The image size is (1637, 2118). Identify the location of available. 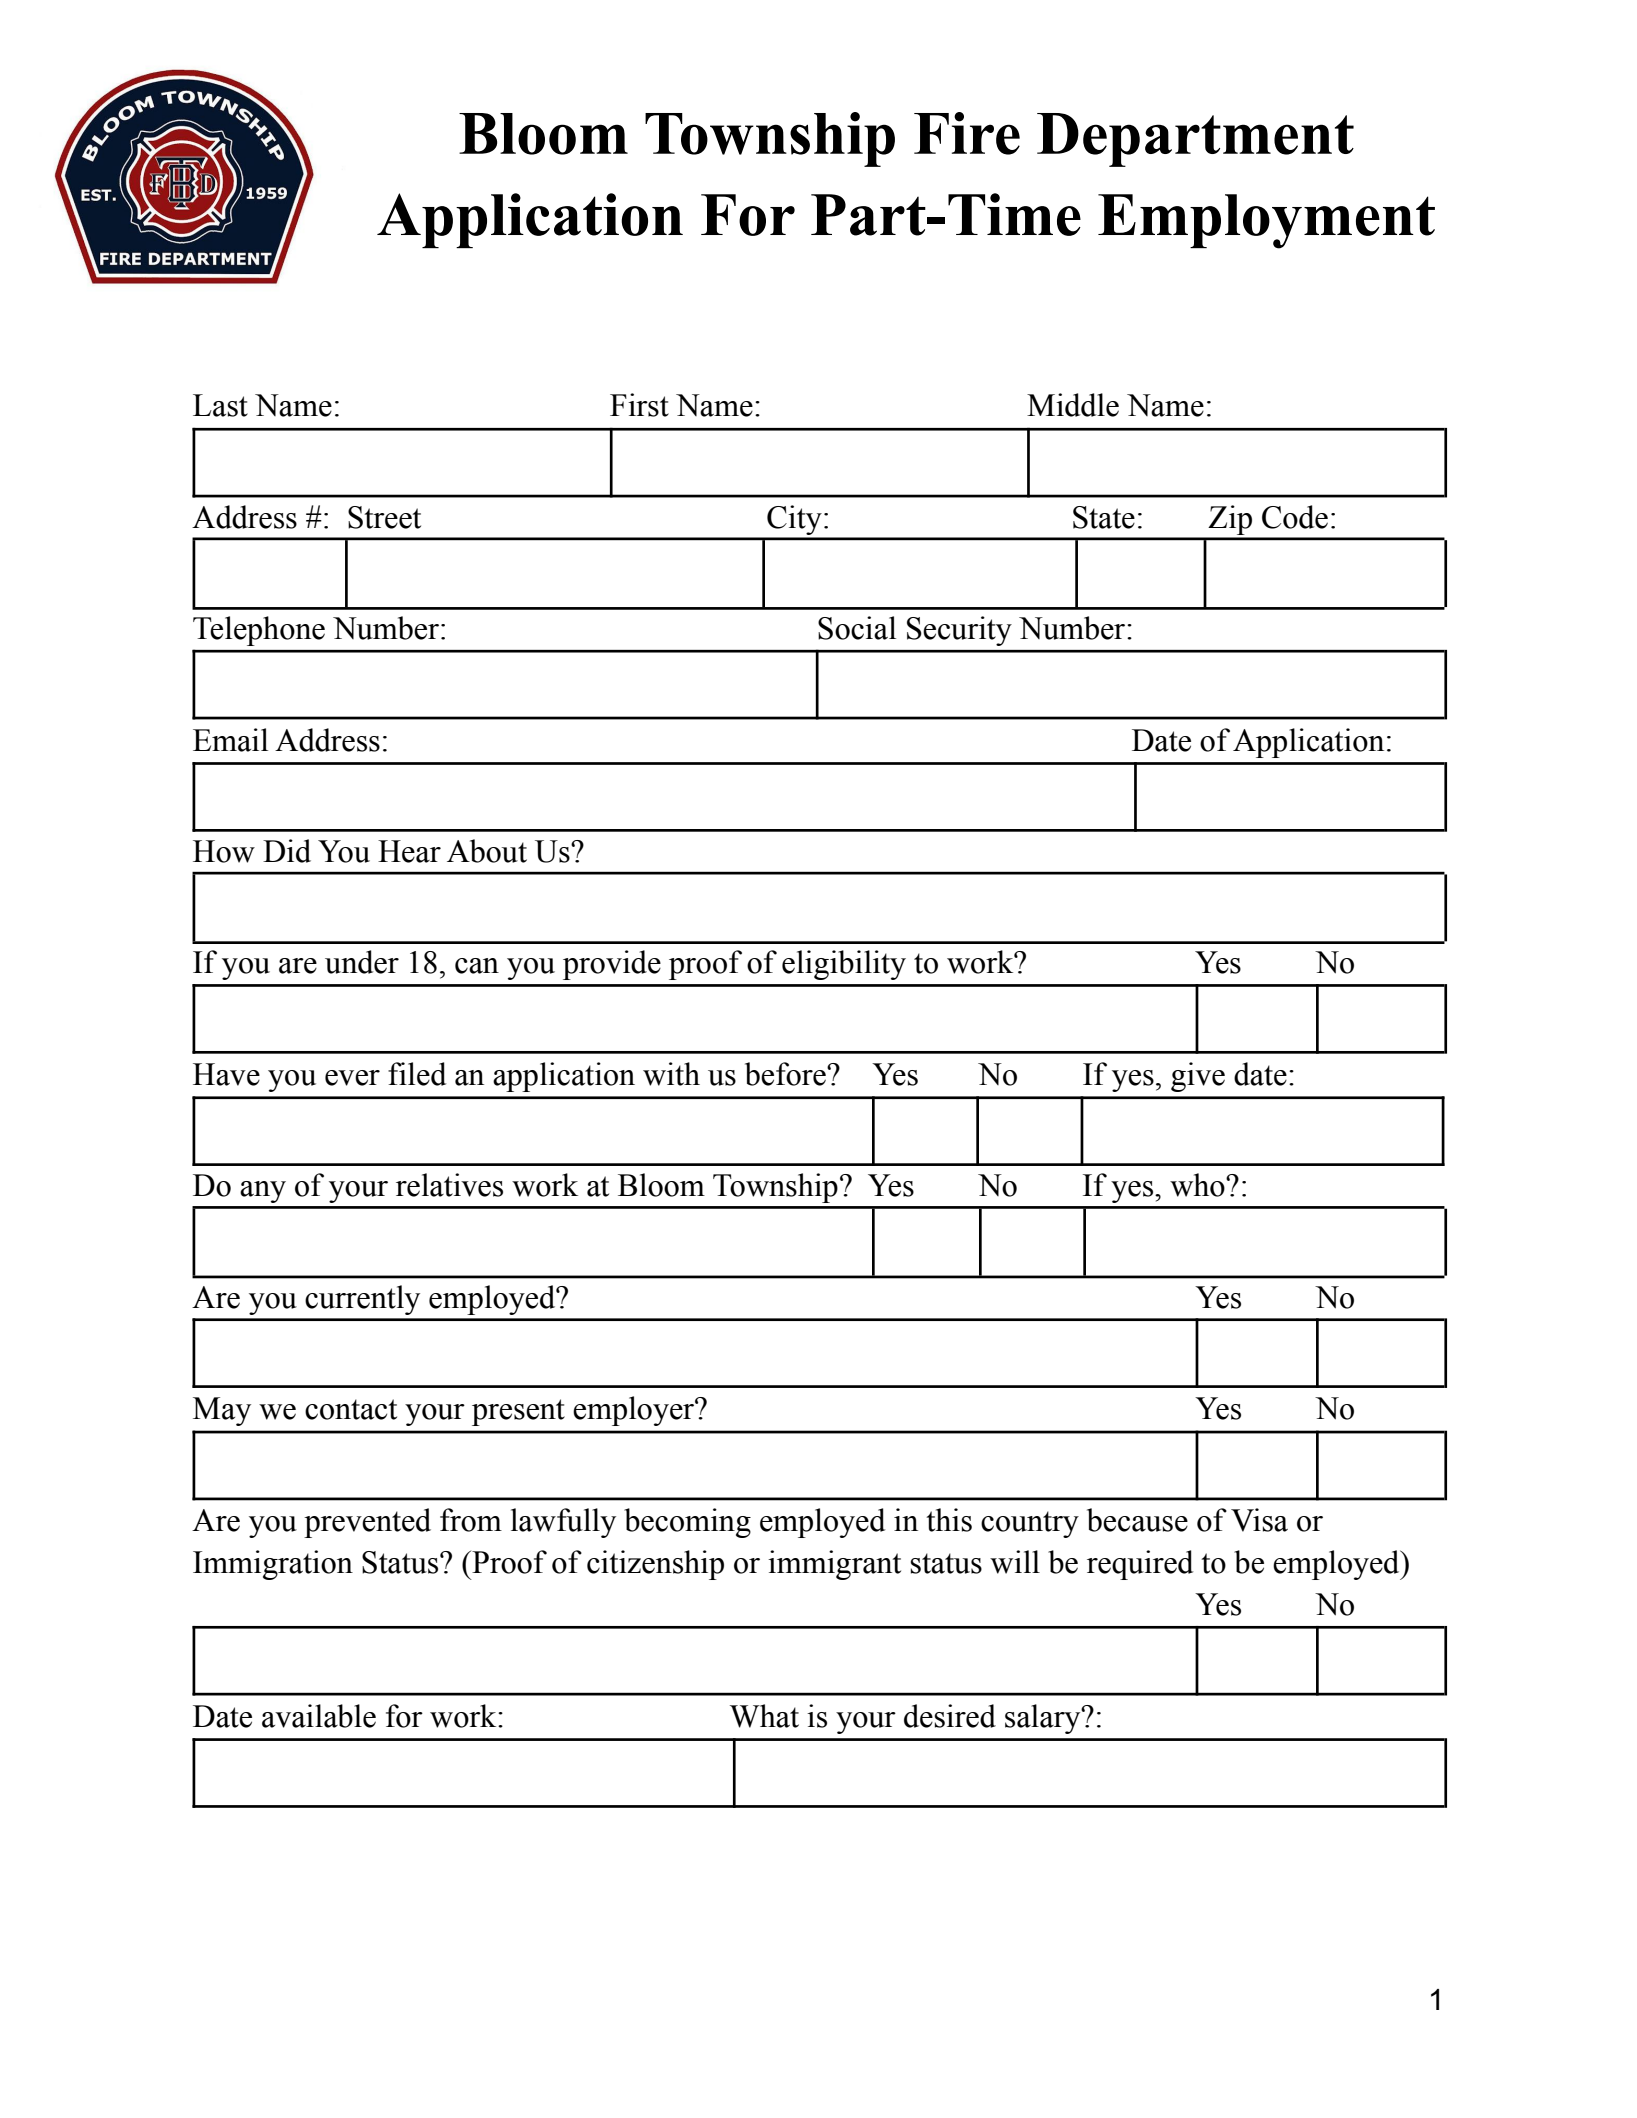
(319, 1716).
